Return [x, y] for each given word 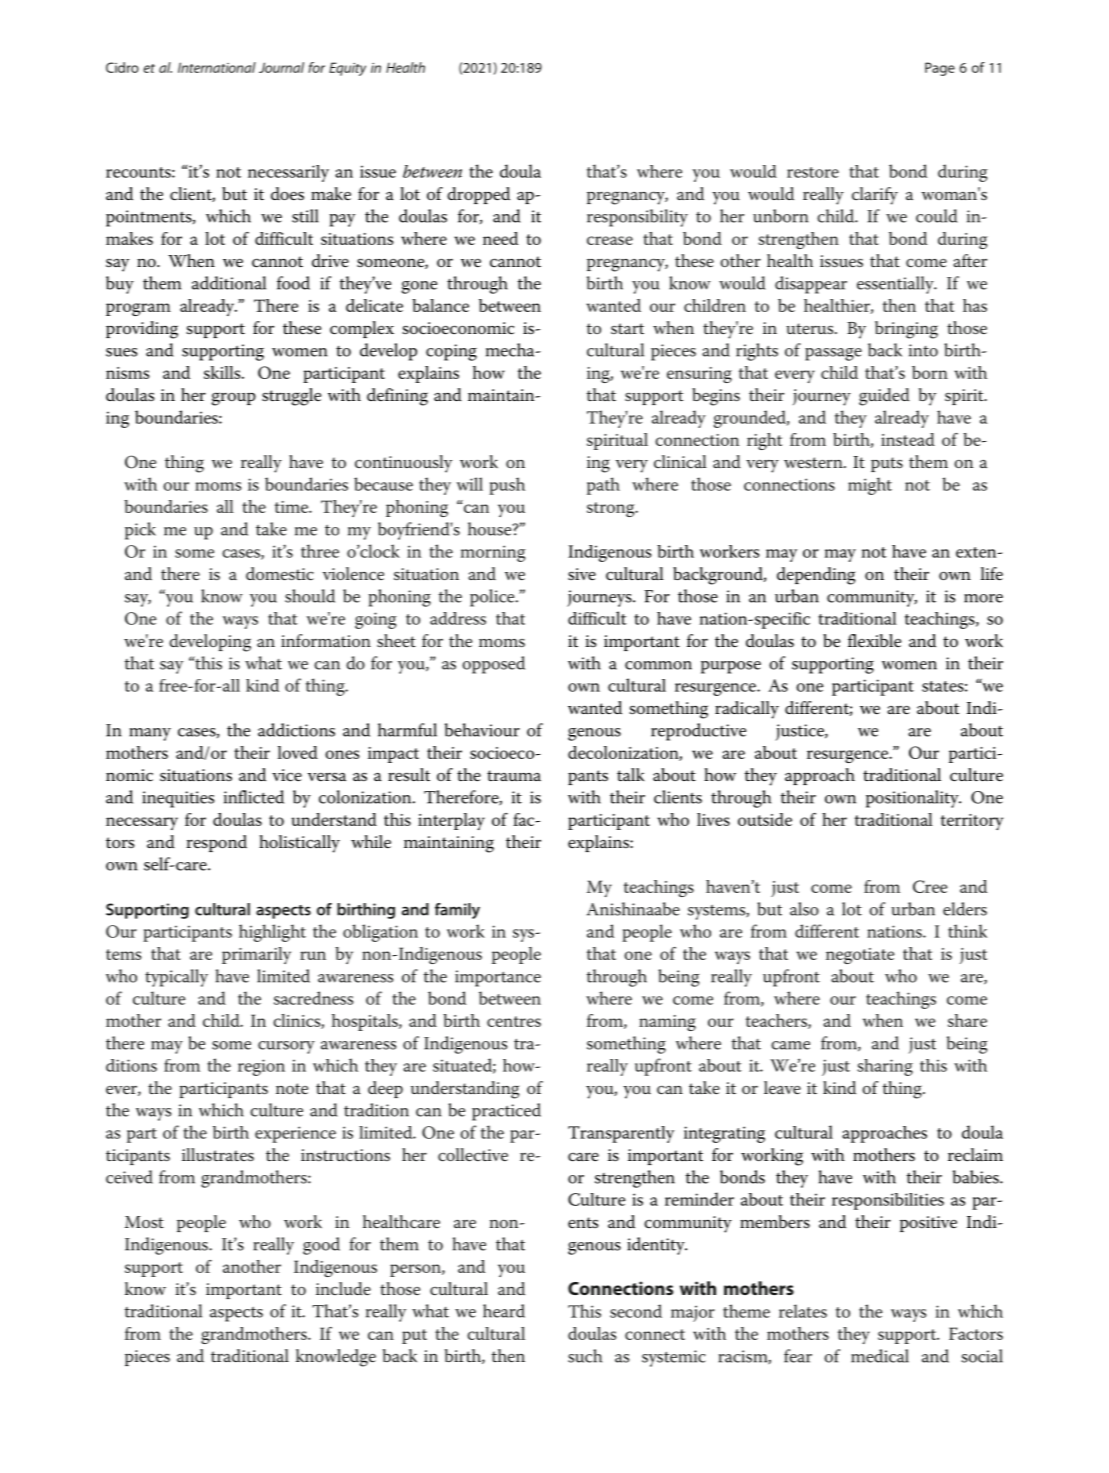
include [343, 1288]
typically [176, 978]
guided [884, 397]
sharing [885, 1067]
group [234, 399]
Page [940, 69]
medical [880, 1356]
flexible [874, 640]
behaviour [482, 730]
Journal [281, 67]
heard [504, 1311]
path [603, 486]
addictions [296, 730]
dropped [478, 195]
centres [514, 1021]
